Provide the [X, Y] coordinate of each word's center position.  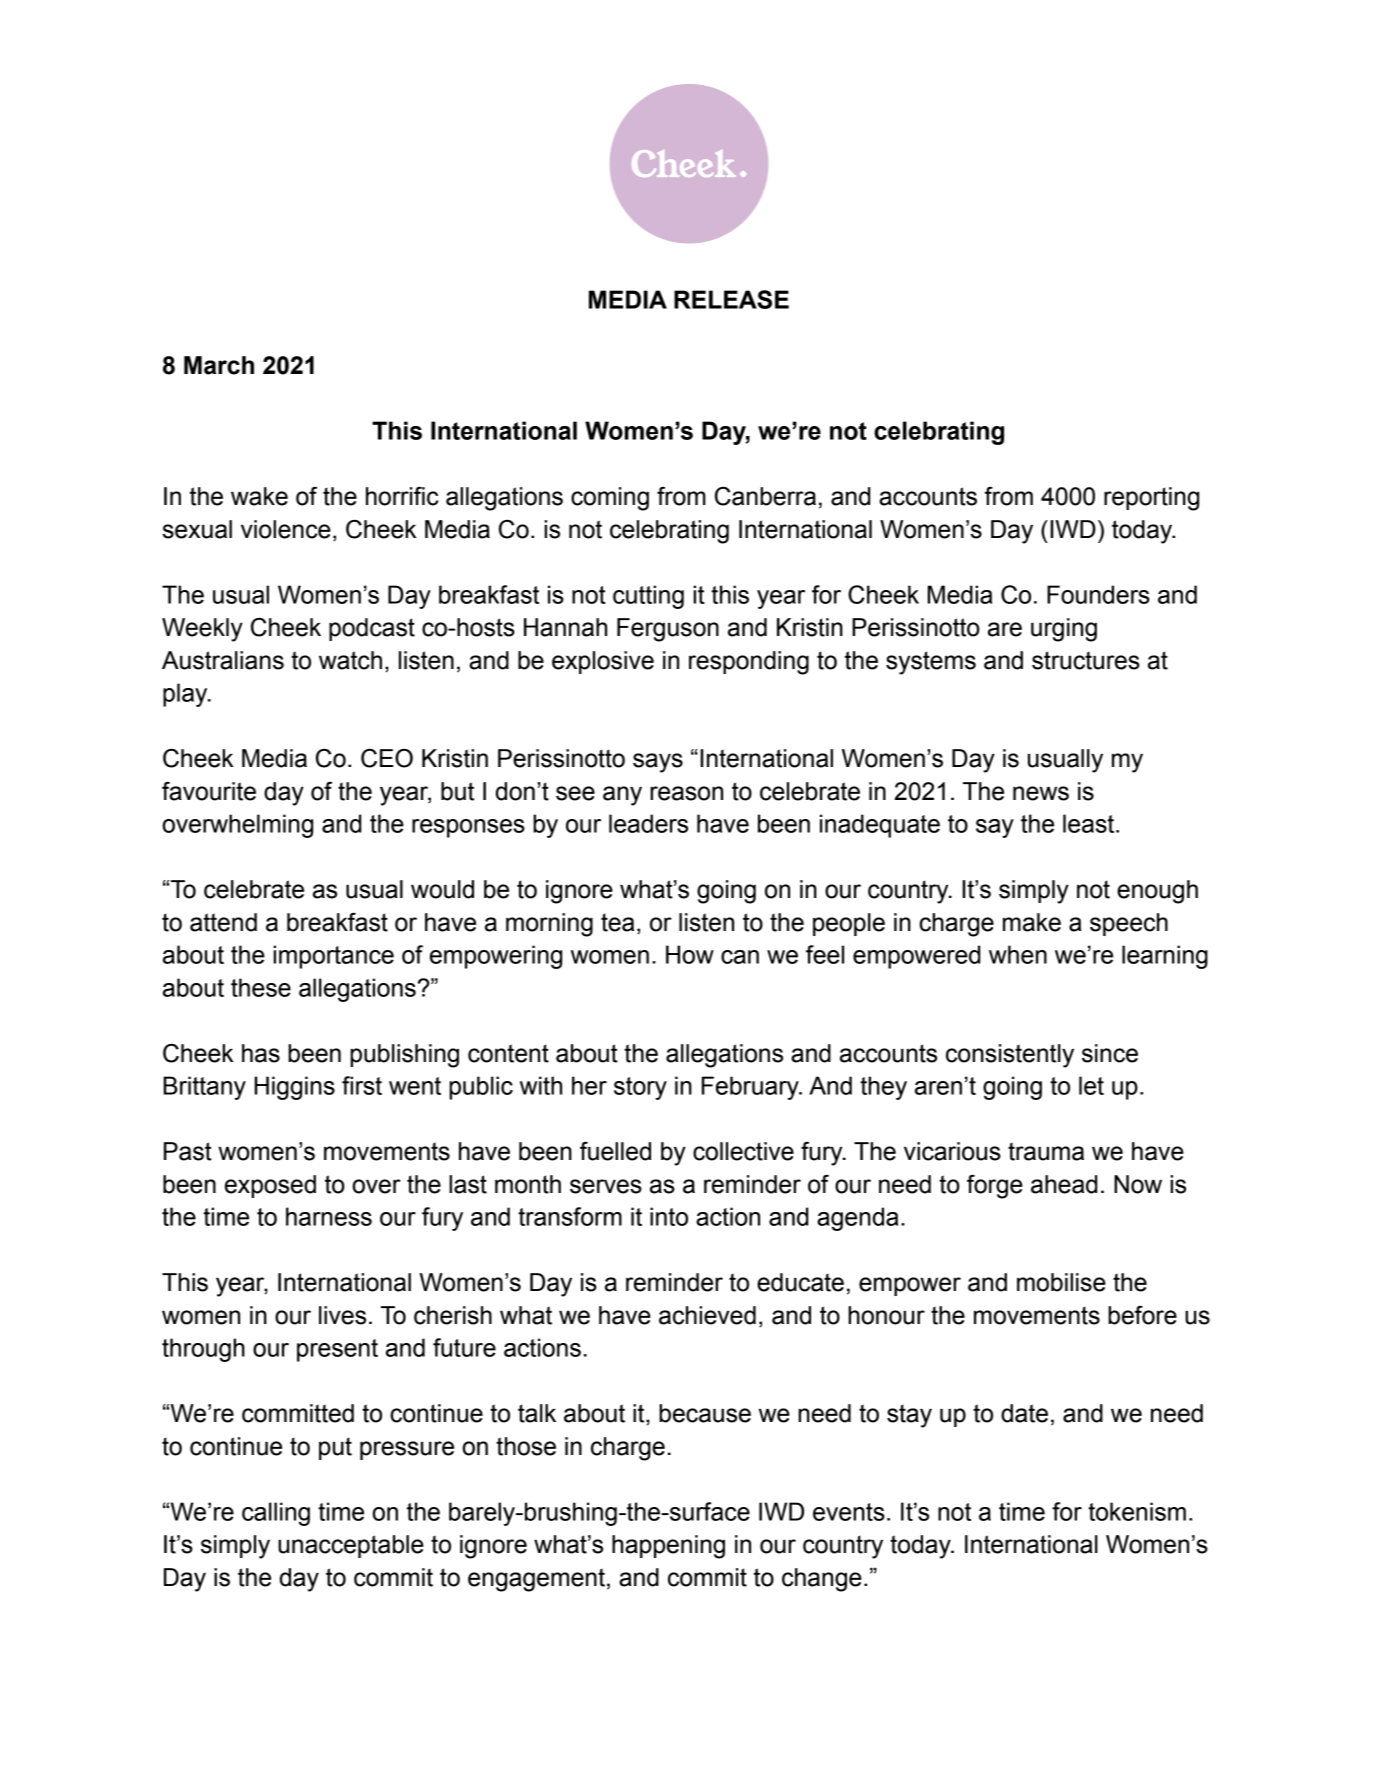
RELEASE [731, 299]
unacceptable [351, 1546]
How [690, 954]
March [219, 365]
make [1032, 922]
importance [333, 957]
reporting [1151, 499]
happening [668, 1547]
